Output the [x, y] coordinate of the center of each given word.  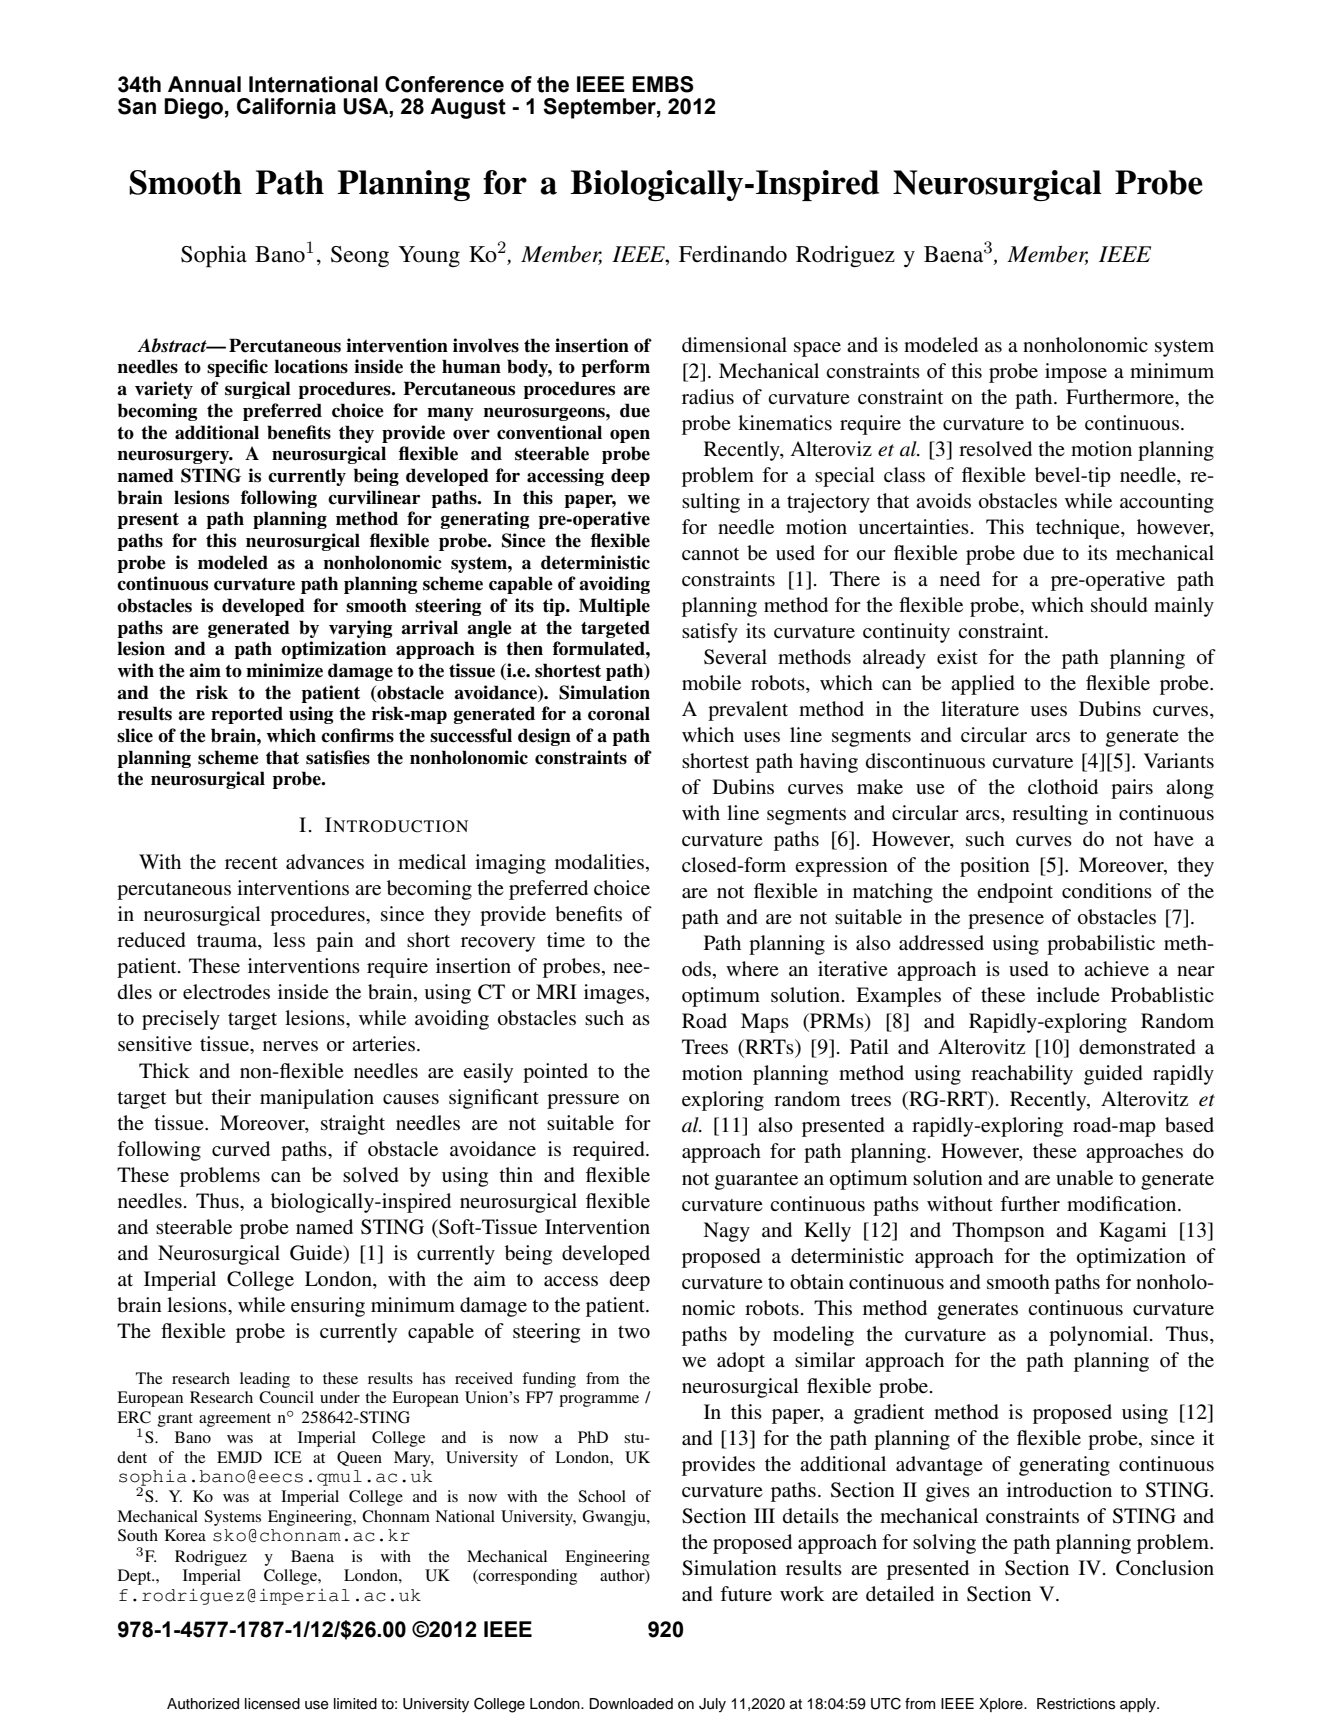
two [634, 1332]
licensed [272, 1704]
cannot [710, 554]
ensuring [328, 1307]
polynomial [1098, 1336]
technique [1079, 529]
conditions [1107, 891]
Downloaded [631, 1704]
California [286, 106]
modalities [601, 863]
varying [360, 629]
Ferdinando [733, 254]
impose [1076, 373]
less [289, 940]
